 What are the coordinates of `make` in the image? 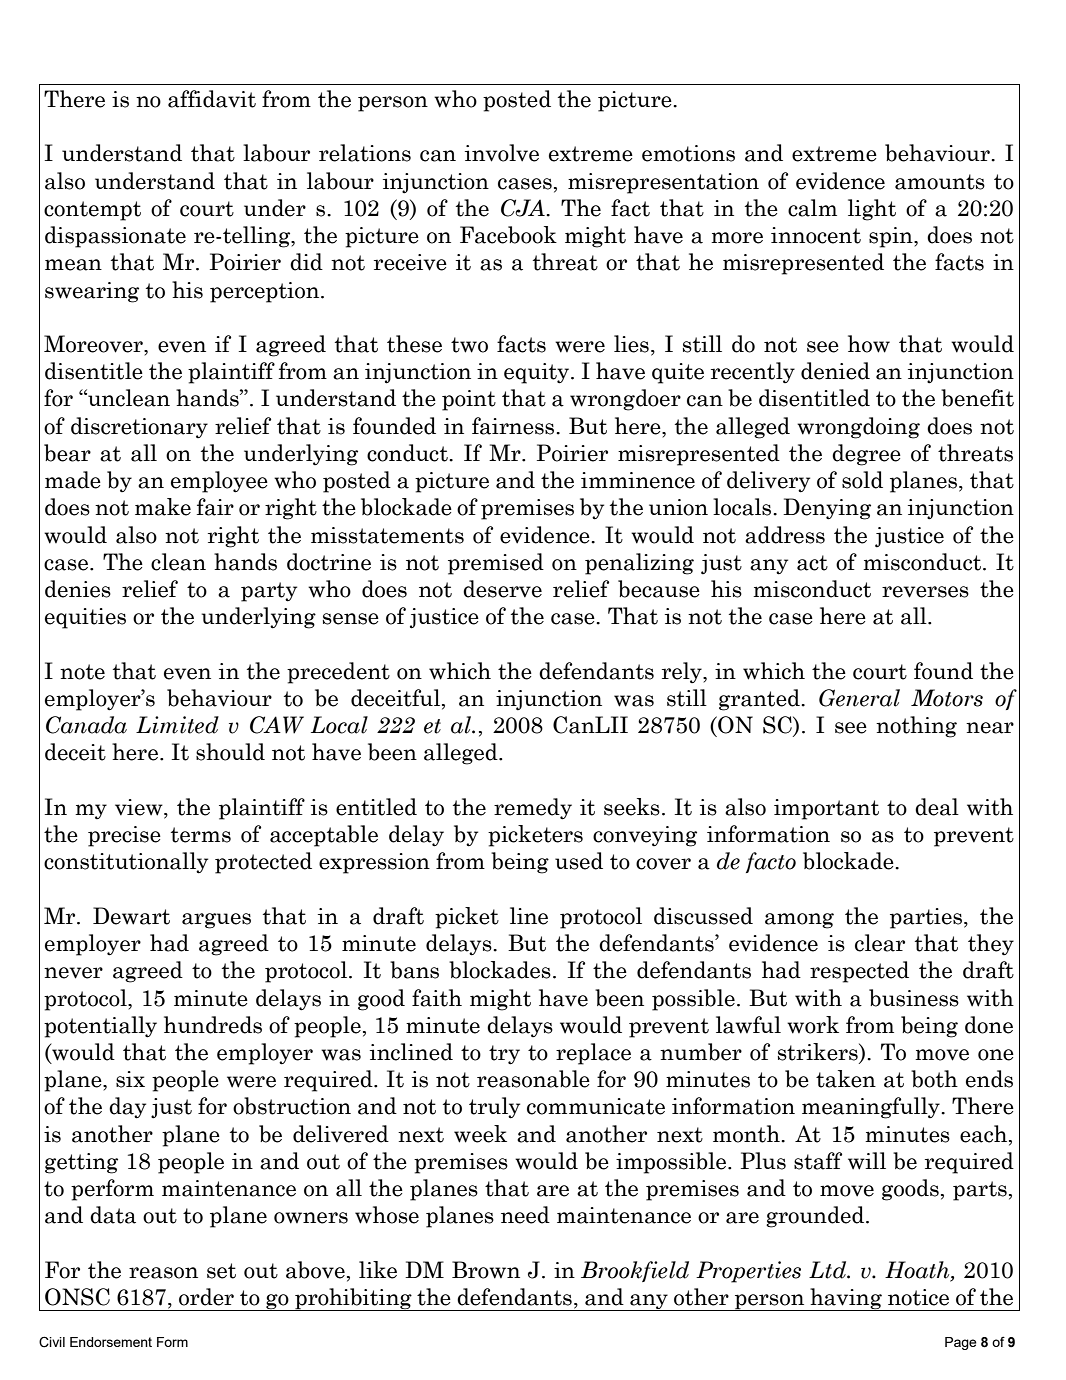 It's located at (163, 507).
